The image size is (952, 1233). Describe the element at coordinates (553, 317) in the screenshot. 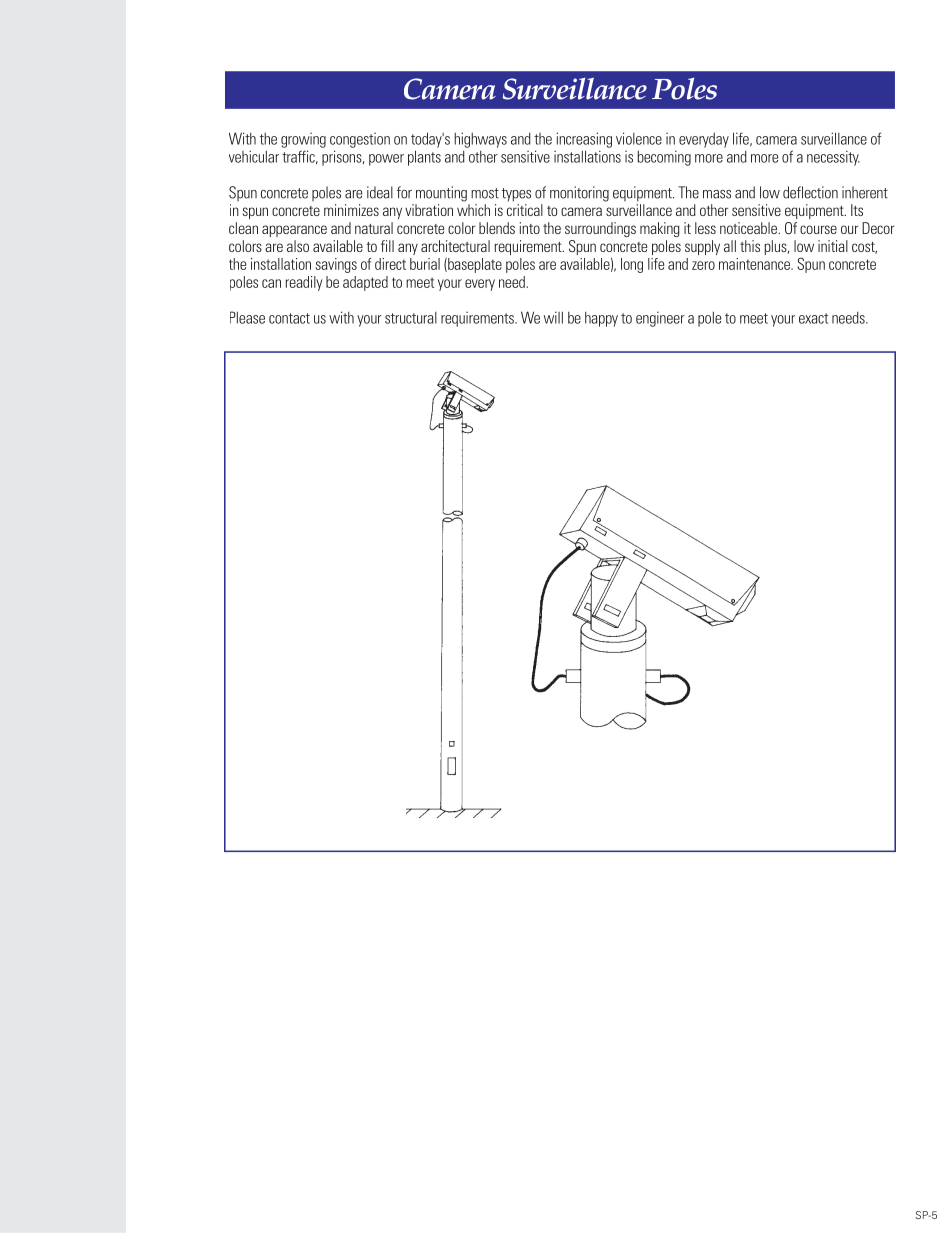

I see `will` at that location.
